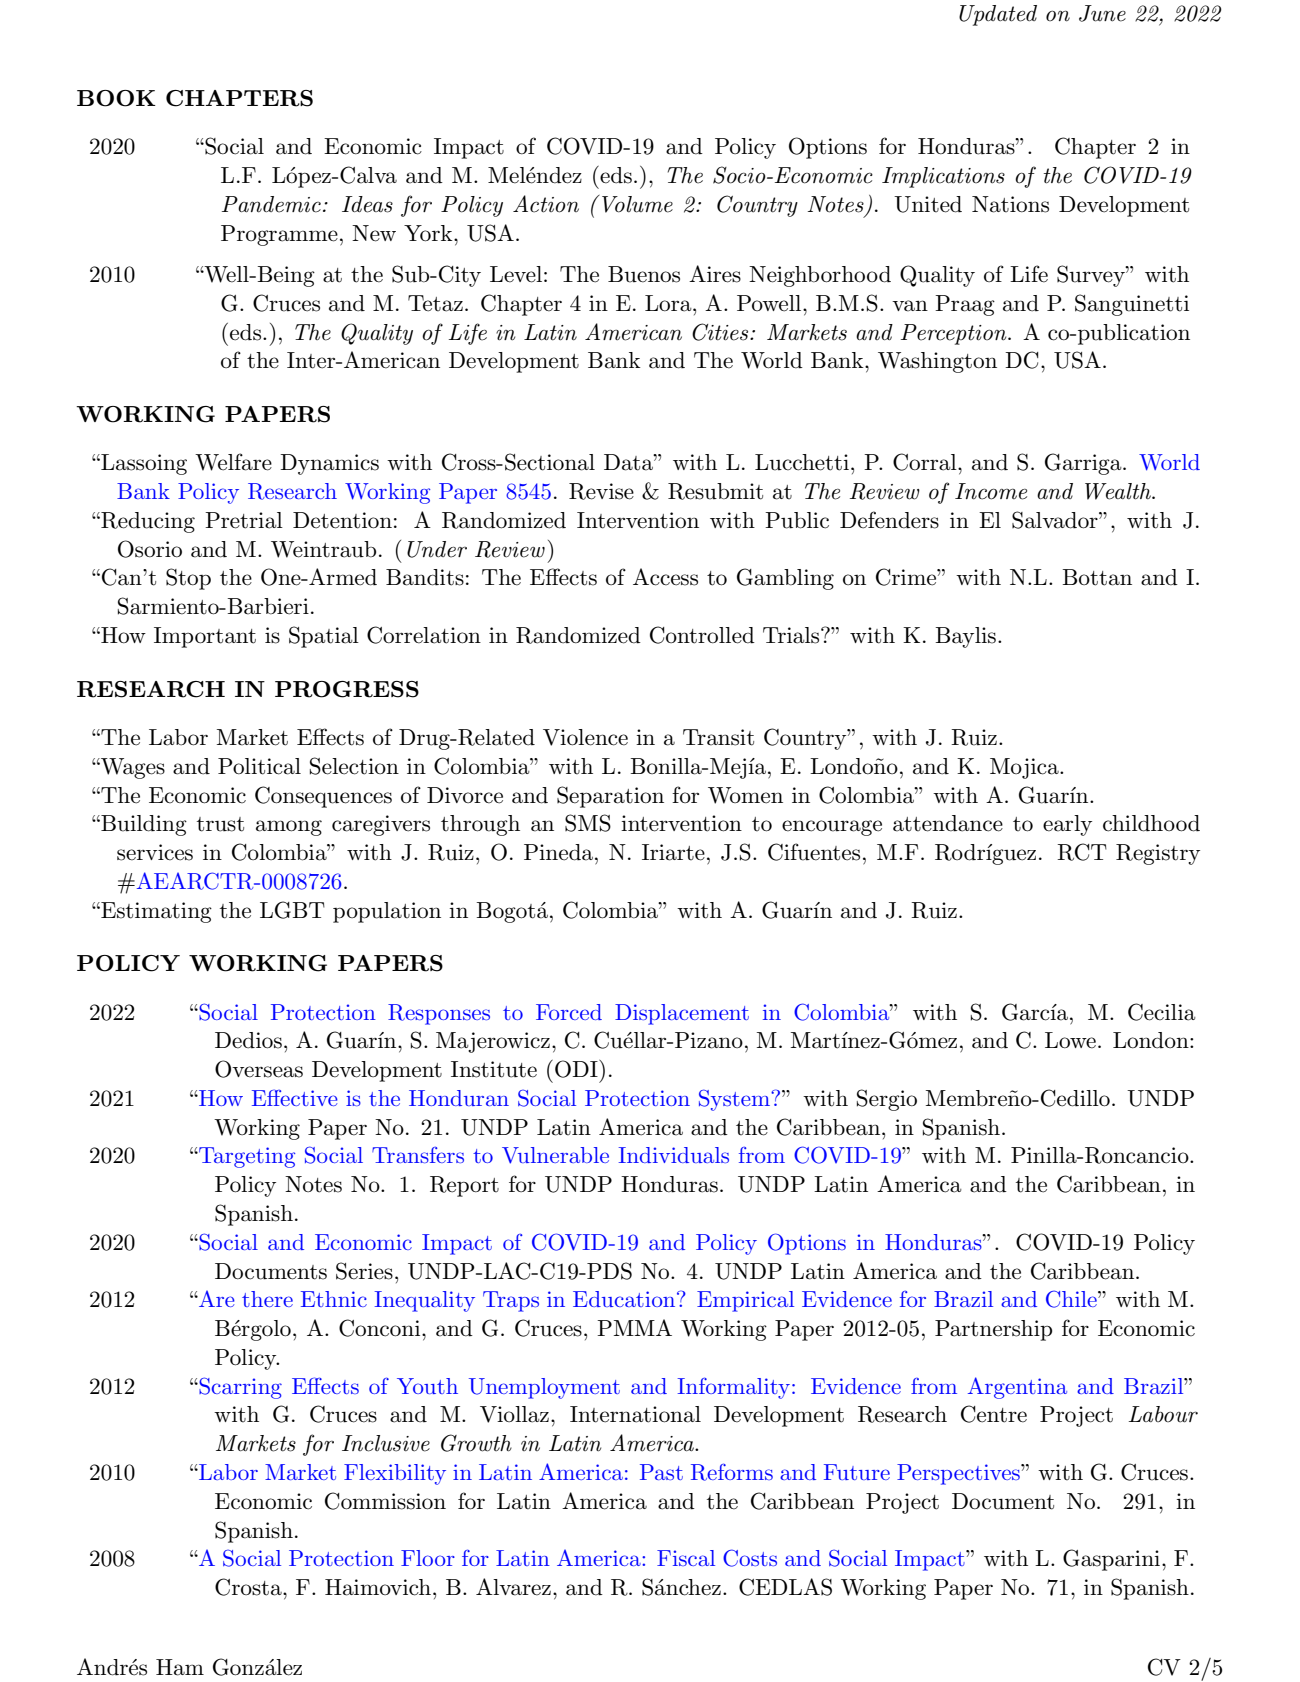  Describe the element at coordinates (637, 204) in the document. I see `Volume` at that location.
